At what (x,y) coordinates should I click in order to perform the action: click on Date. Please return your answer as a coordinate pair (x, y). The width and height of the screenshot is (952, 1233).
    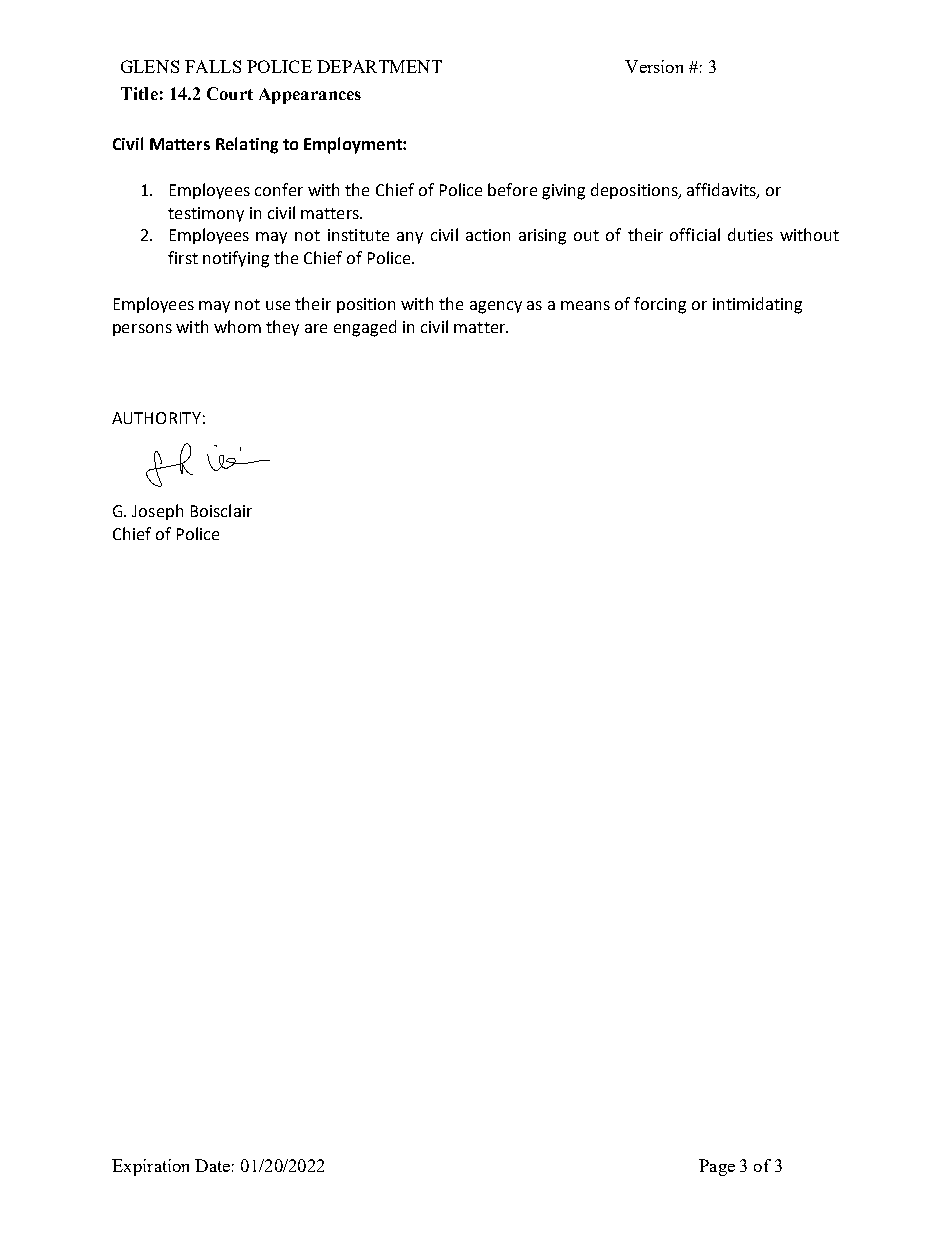
    Looking at the image, I should click on (212, 1165).
